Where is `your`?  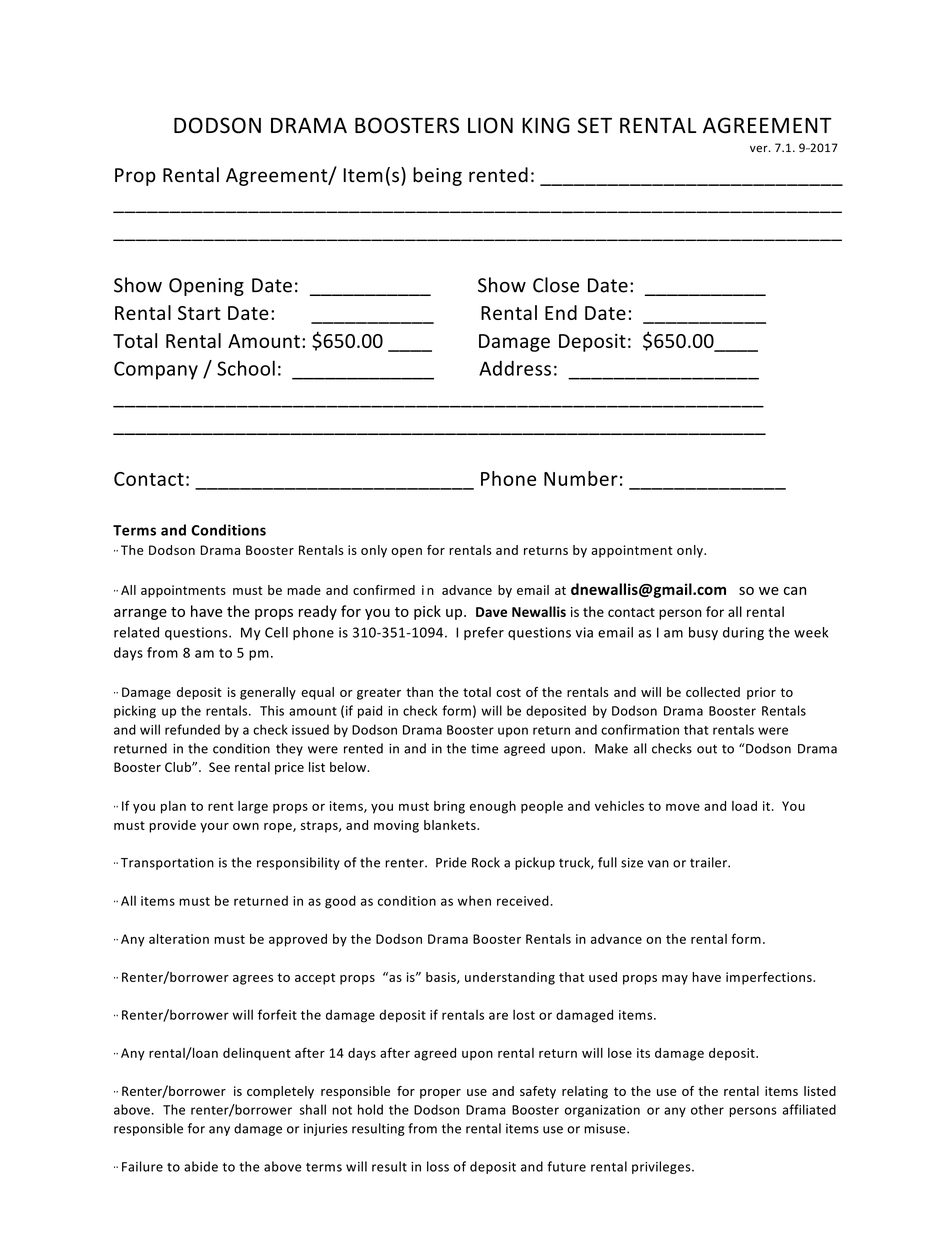 your is located at coordinates (214, 828).
